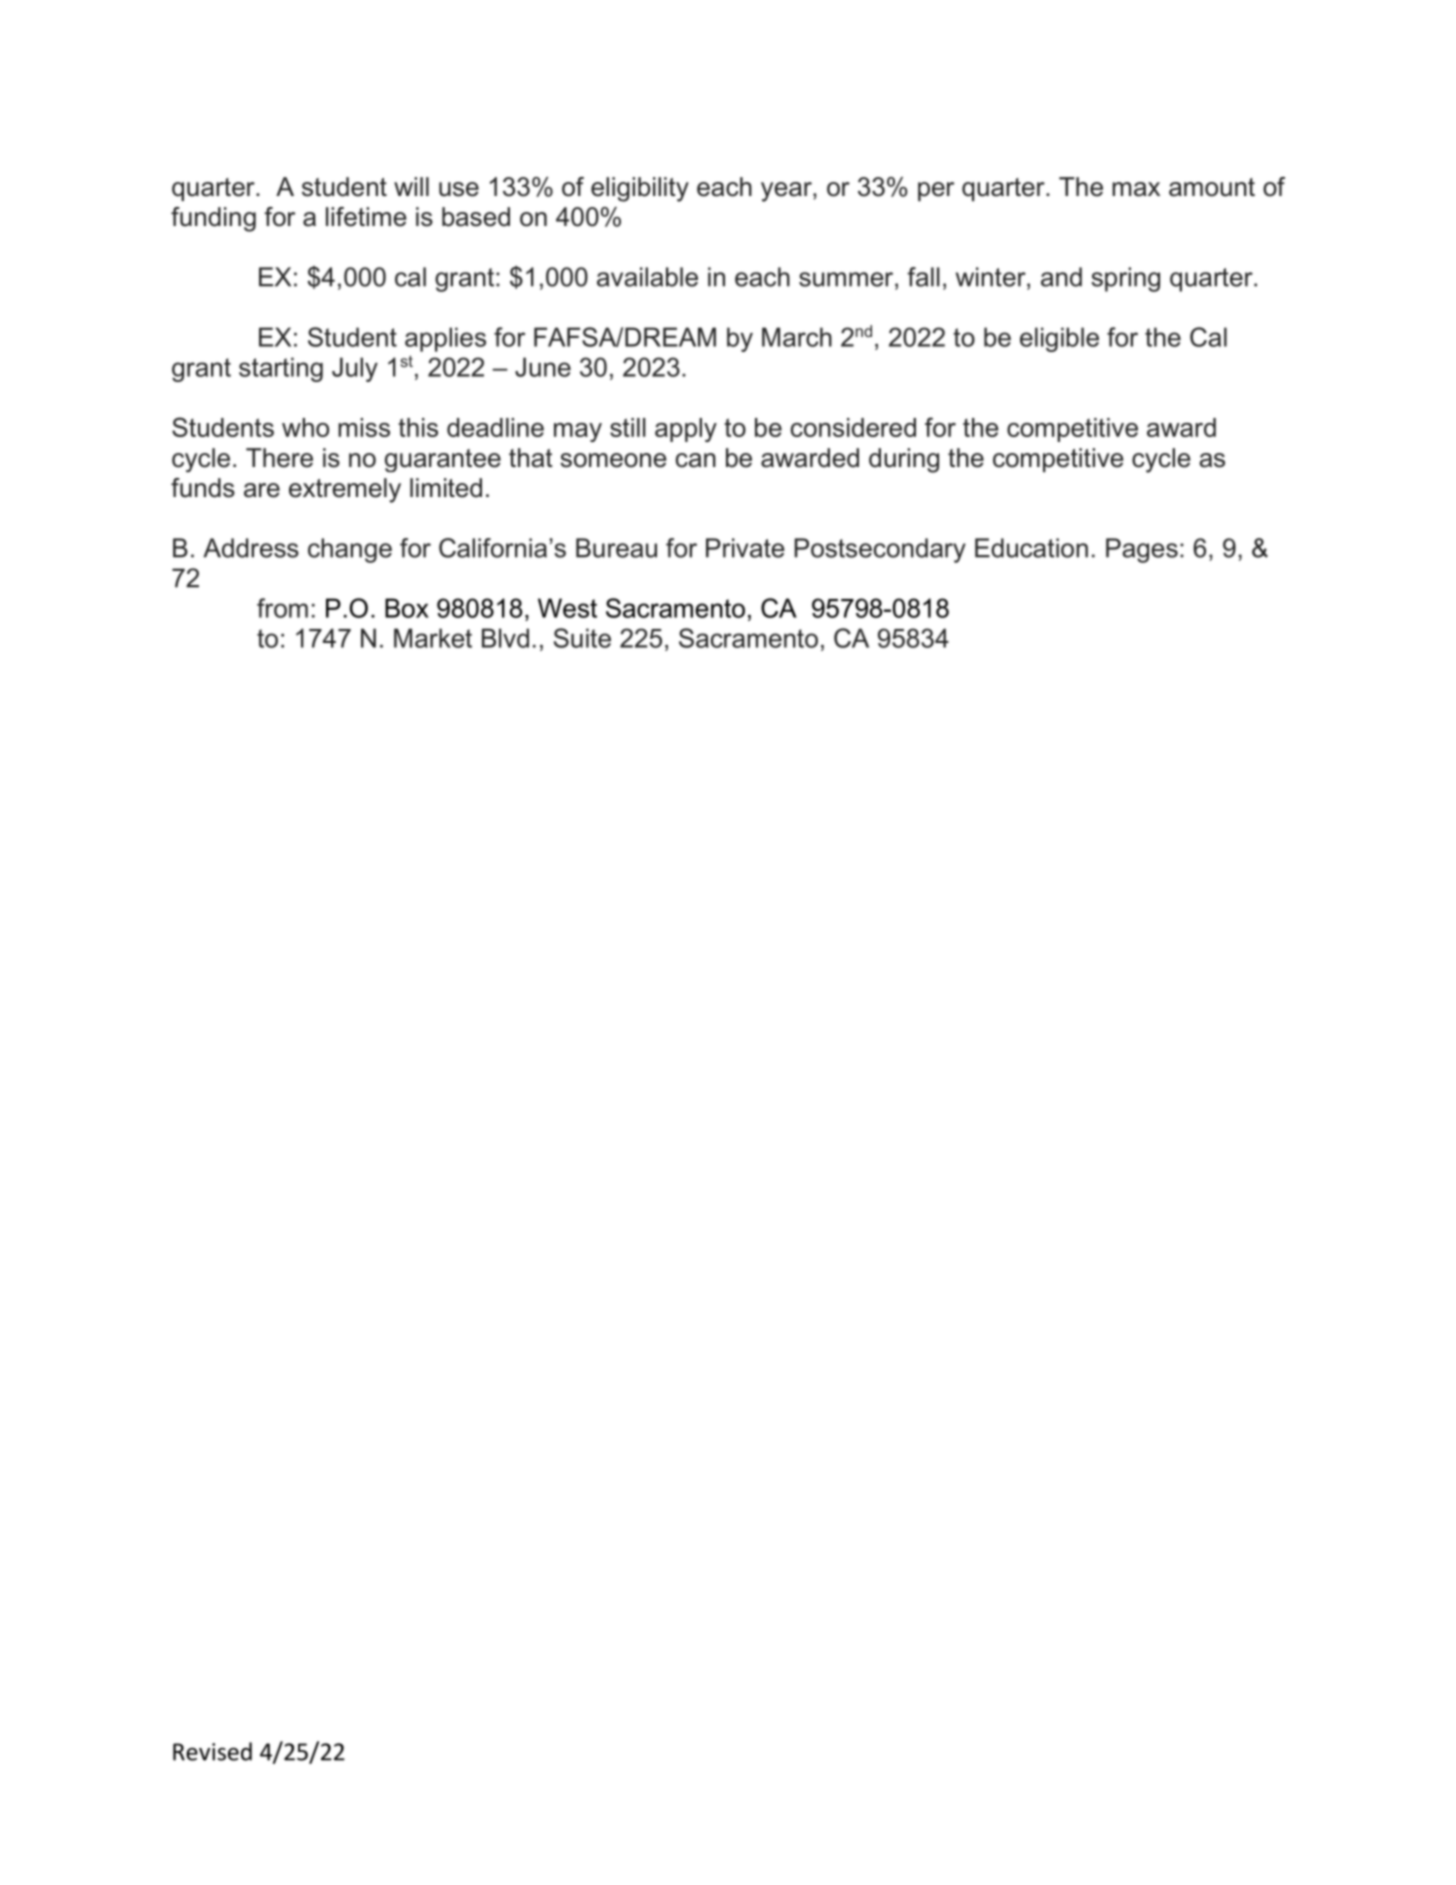 This document has height=1885, width=1456. I want to click on and, so click(1061, 277).
